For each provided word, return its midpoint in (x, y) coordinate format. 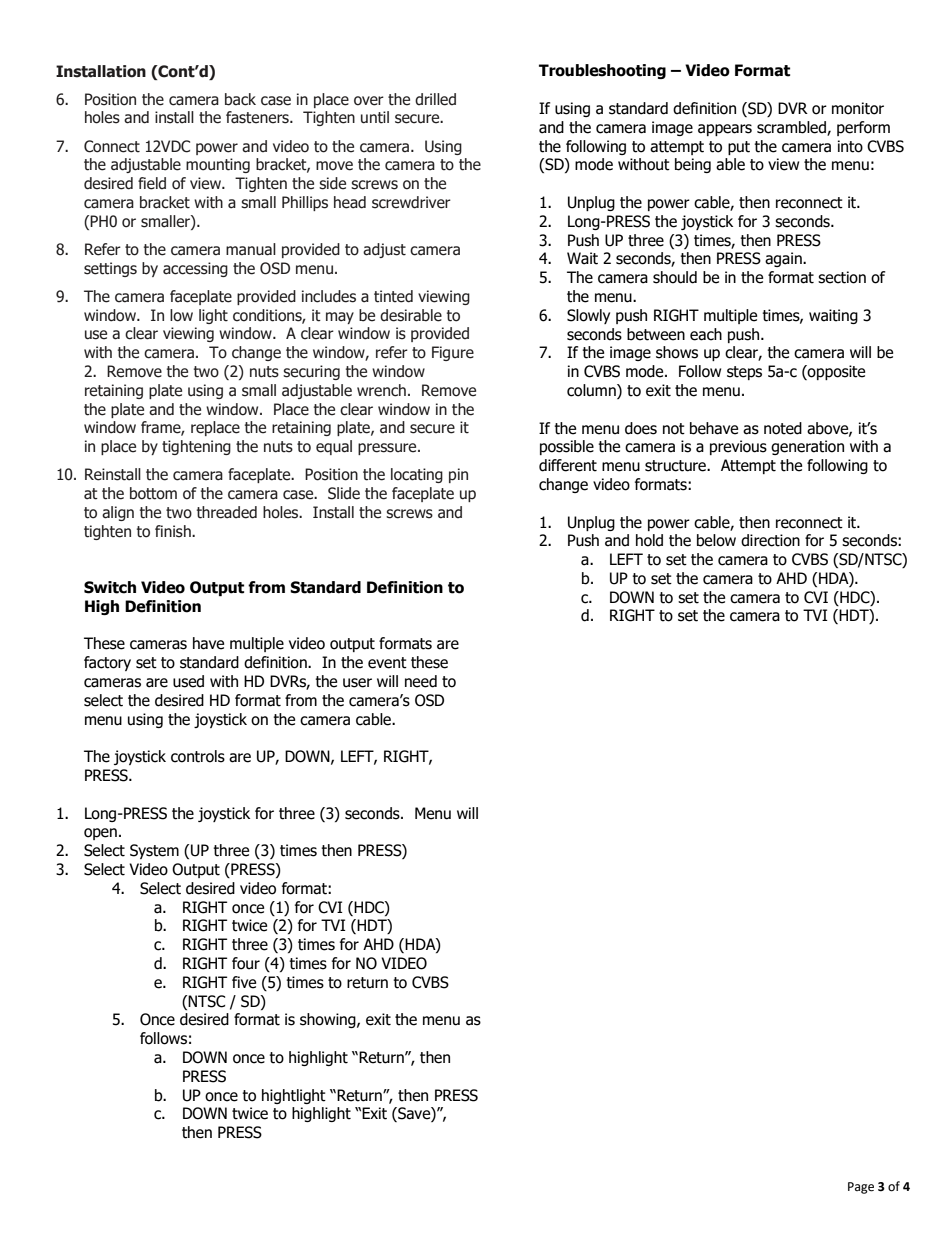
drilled (435, 99)
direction (770, 540)
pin (458, 475)
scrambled (792, 128)
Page (861, 1188)
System (154, 851)
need (421, 681)
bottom (153, 493)
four (246, 963)
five (244, 982)
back (240, 99)
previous (738, 447)
